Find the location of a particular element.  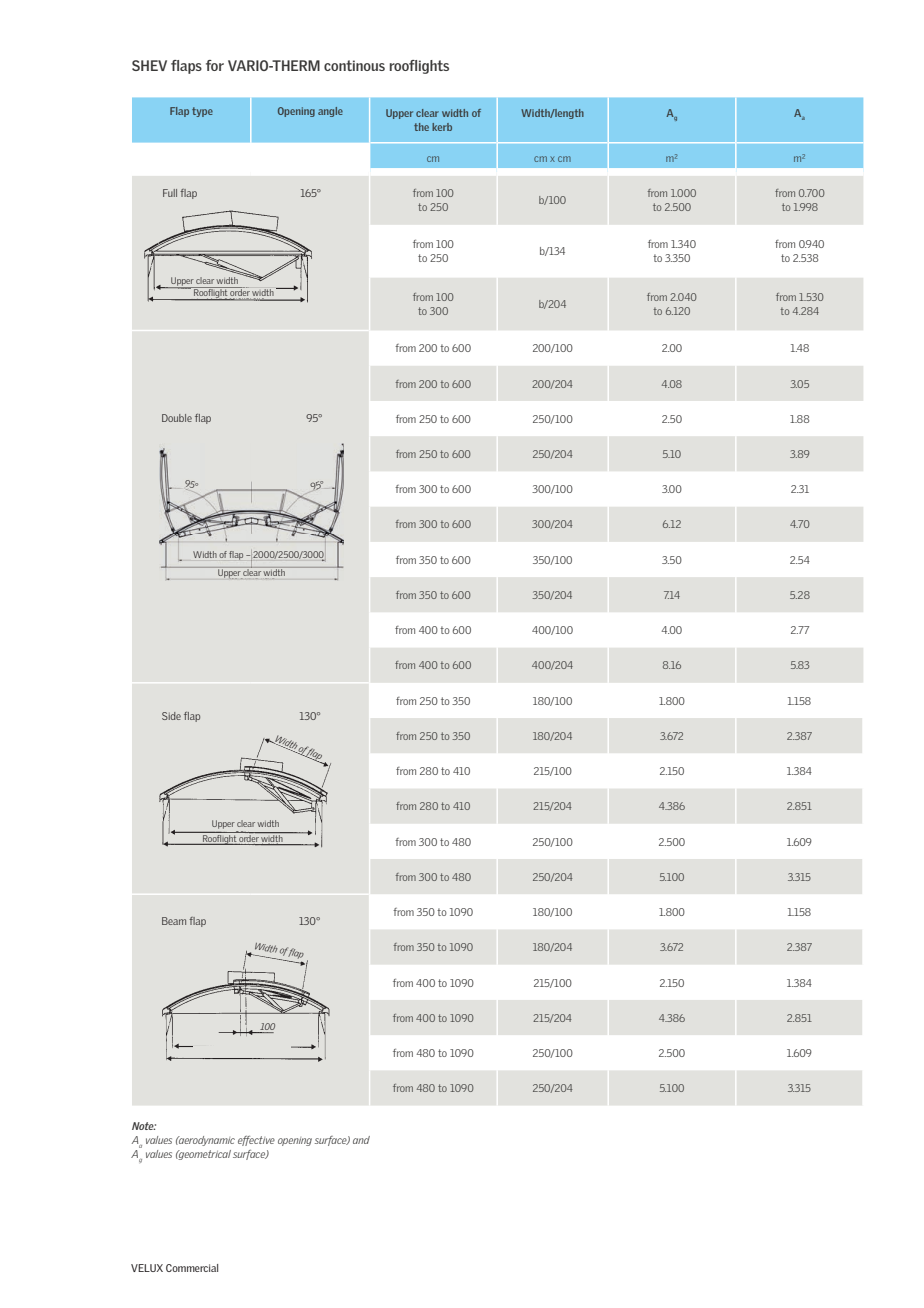

and is located at coordinates (361, 1140).
